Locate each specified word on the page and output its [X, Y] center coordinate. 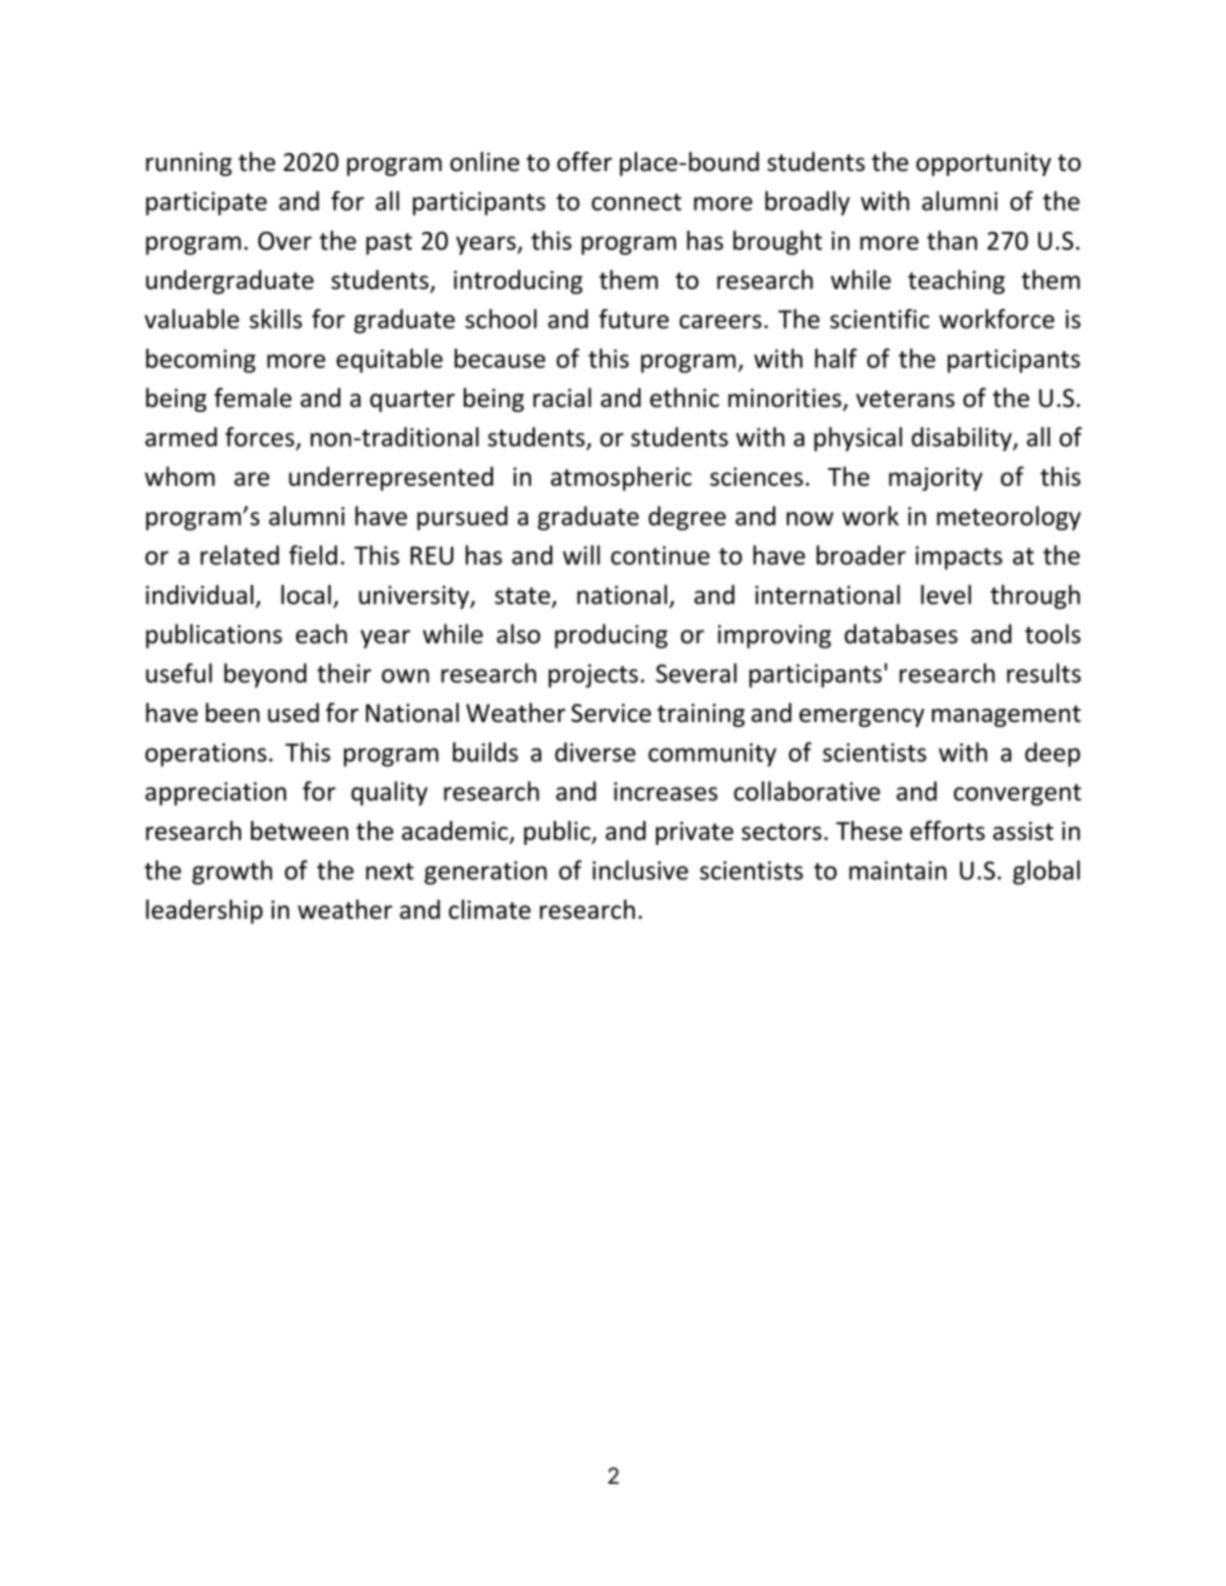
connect [637, 202]
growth [232, 872]
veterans [905, 399]
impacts [959, 558]
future [634, 319]
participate [206, 204]
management [1006, 716]
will [581, 555]
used [293, 713]
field [313, 555]
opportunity [983, 164]
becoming [201, 360]
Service [611, 713]
